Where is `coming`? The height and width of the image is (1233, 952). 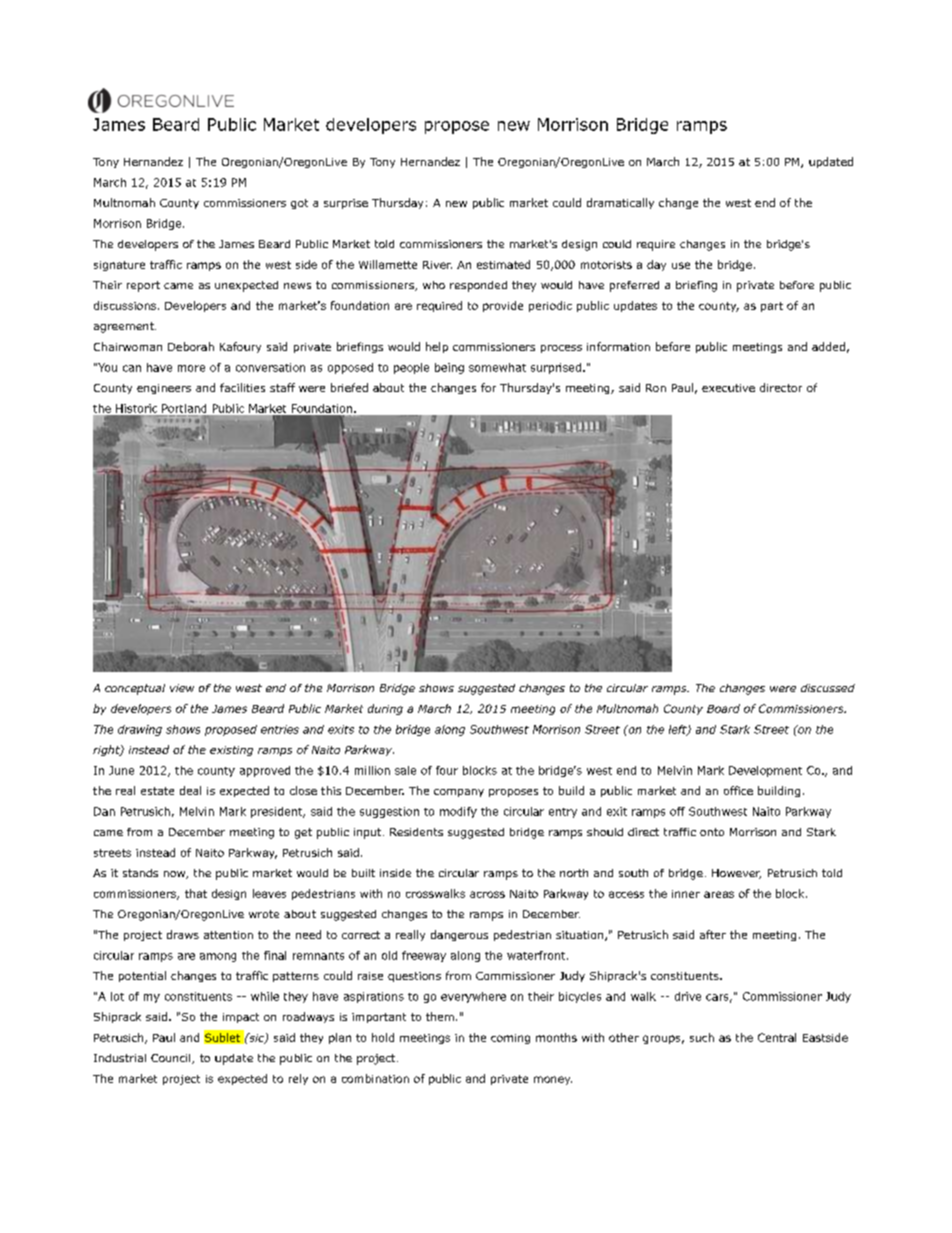
coming is located at coordinates (510, 1039).
